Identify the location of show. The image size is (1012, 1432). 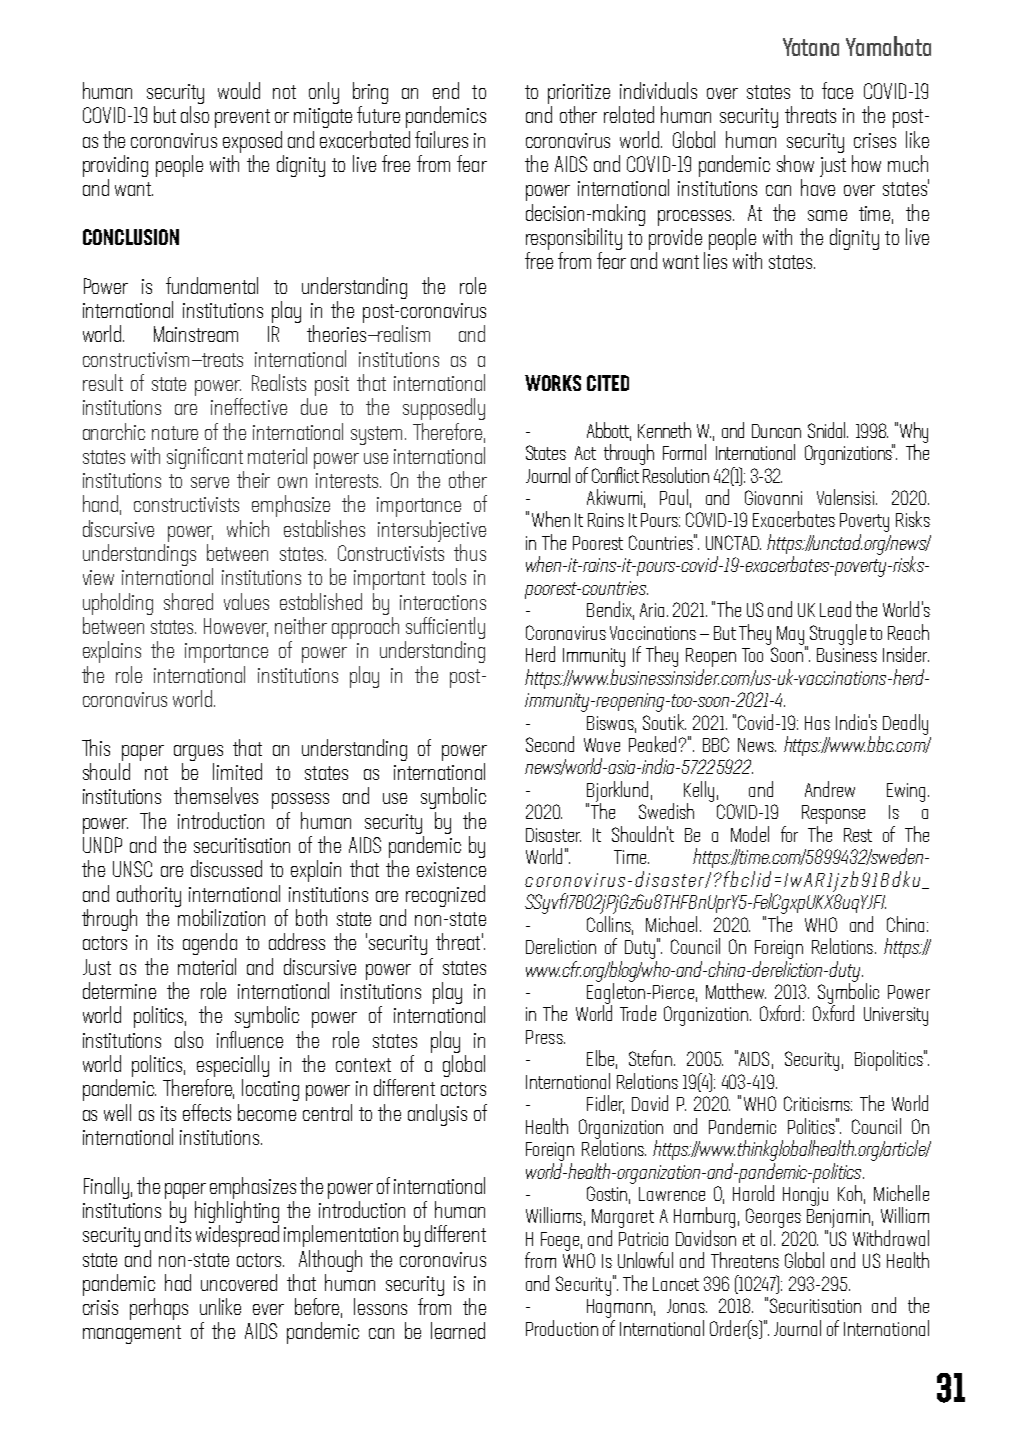
(795, 163).
